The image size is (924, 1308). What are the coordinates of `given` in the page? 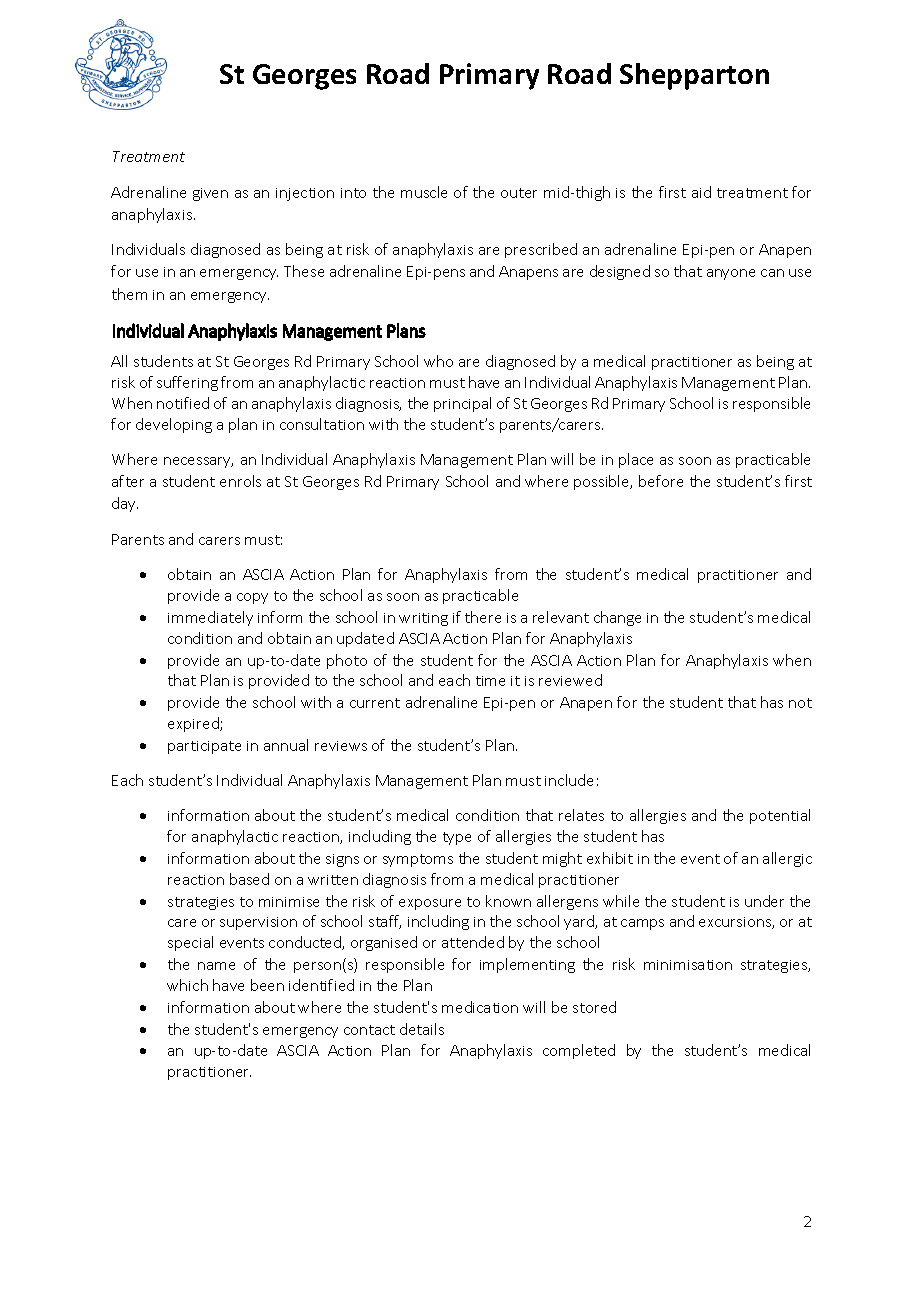 It's located at (210, 194).
